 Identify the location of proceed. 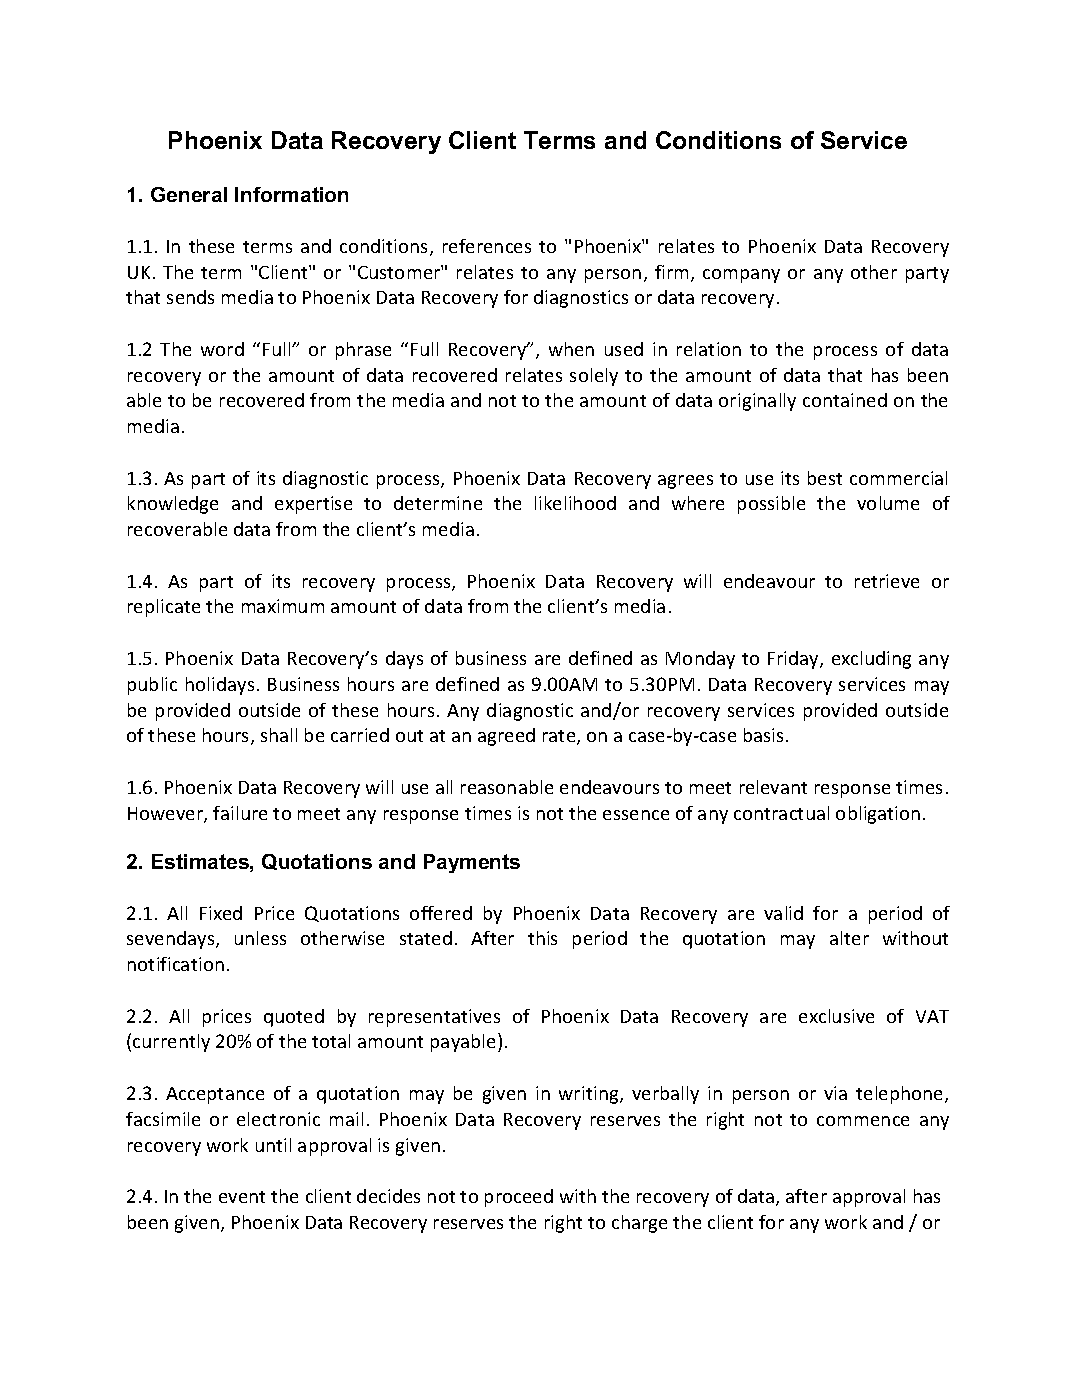
(519, 1198).
